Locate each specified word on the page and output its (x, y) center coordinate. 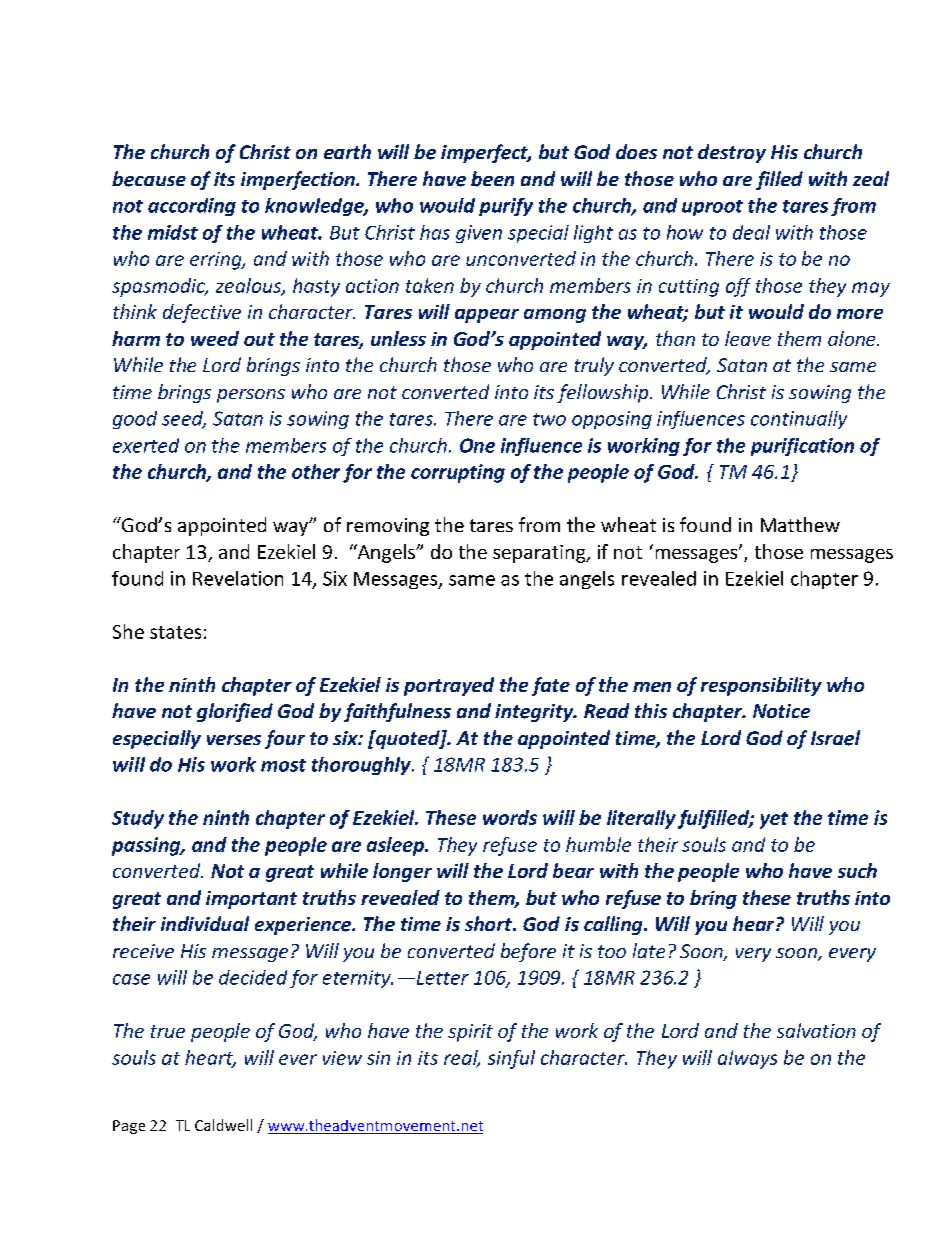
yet (774, 820)
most (283, 765)
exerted (146, 445)
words (510, 817)
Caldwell (223, 1125)
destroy (732, 153)
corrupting (458, 473)
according (192, 207)
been (492, 179)
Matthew (800, 524)
